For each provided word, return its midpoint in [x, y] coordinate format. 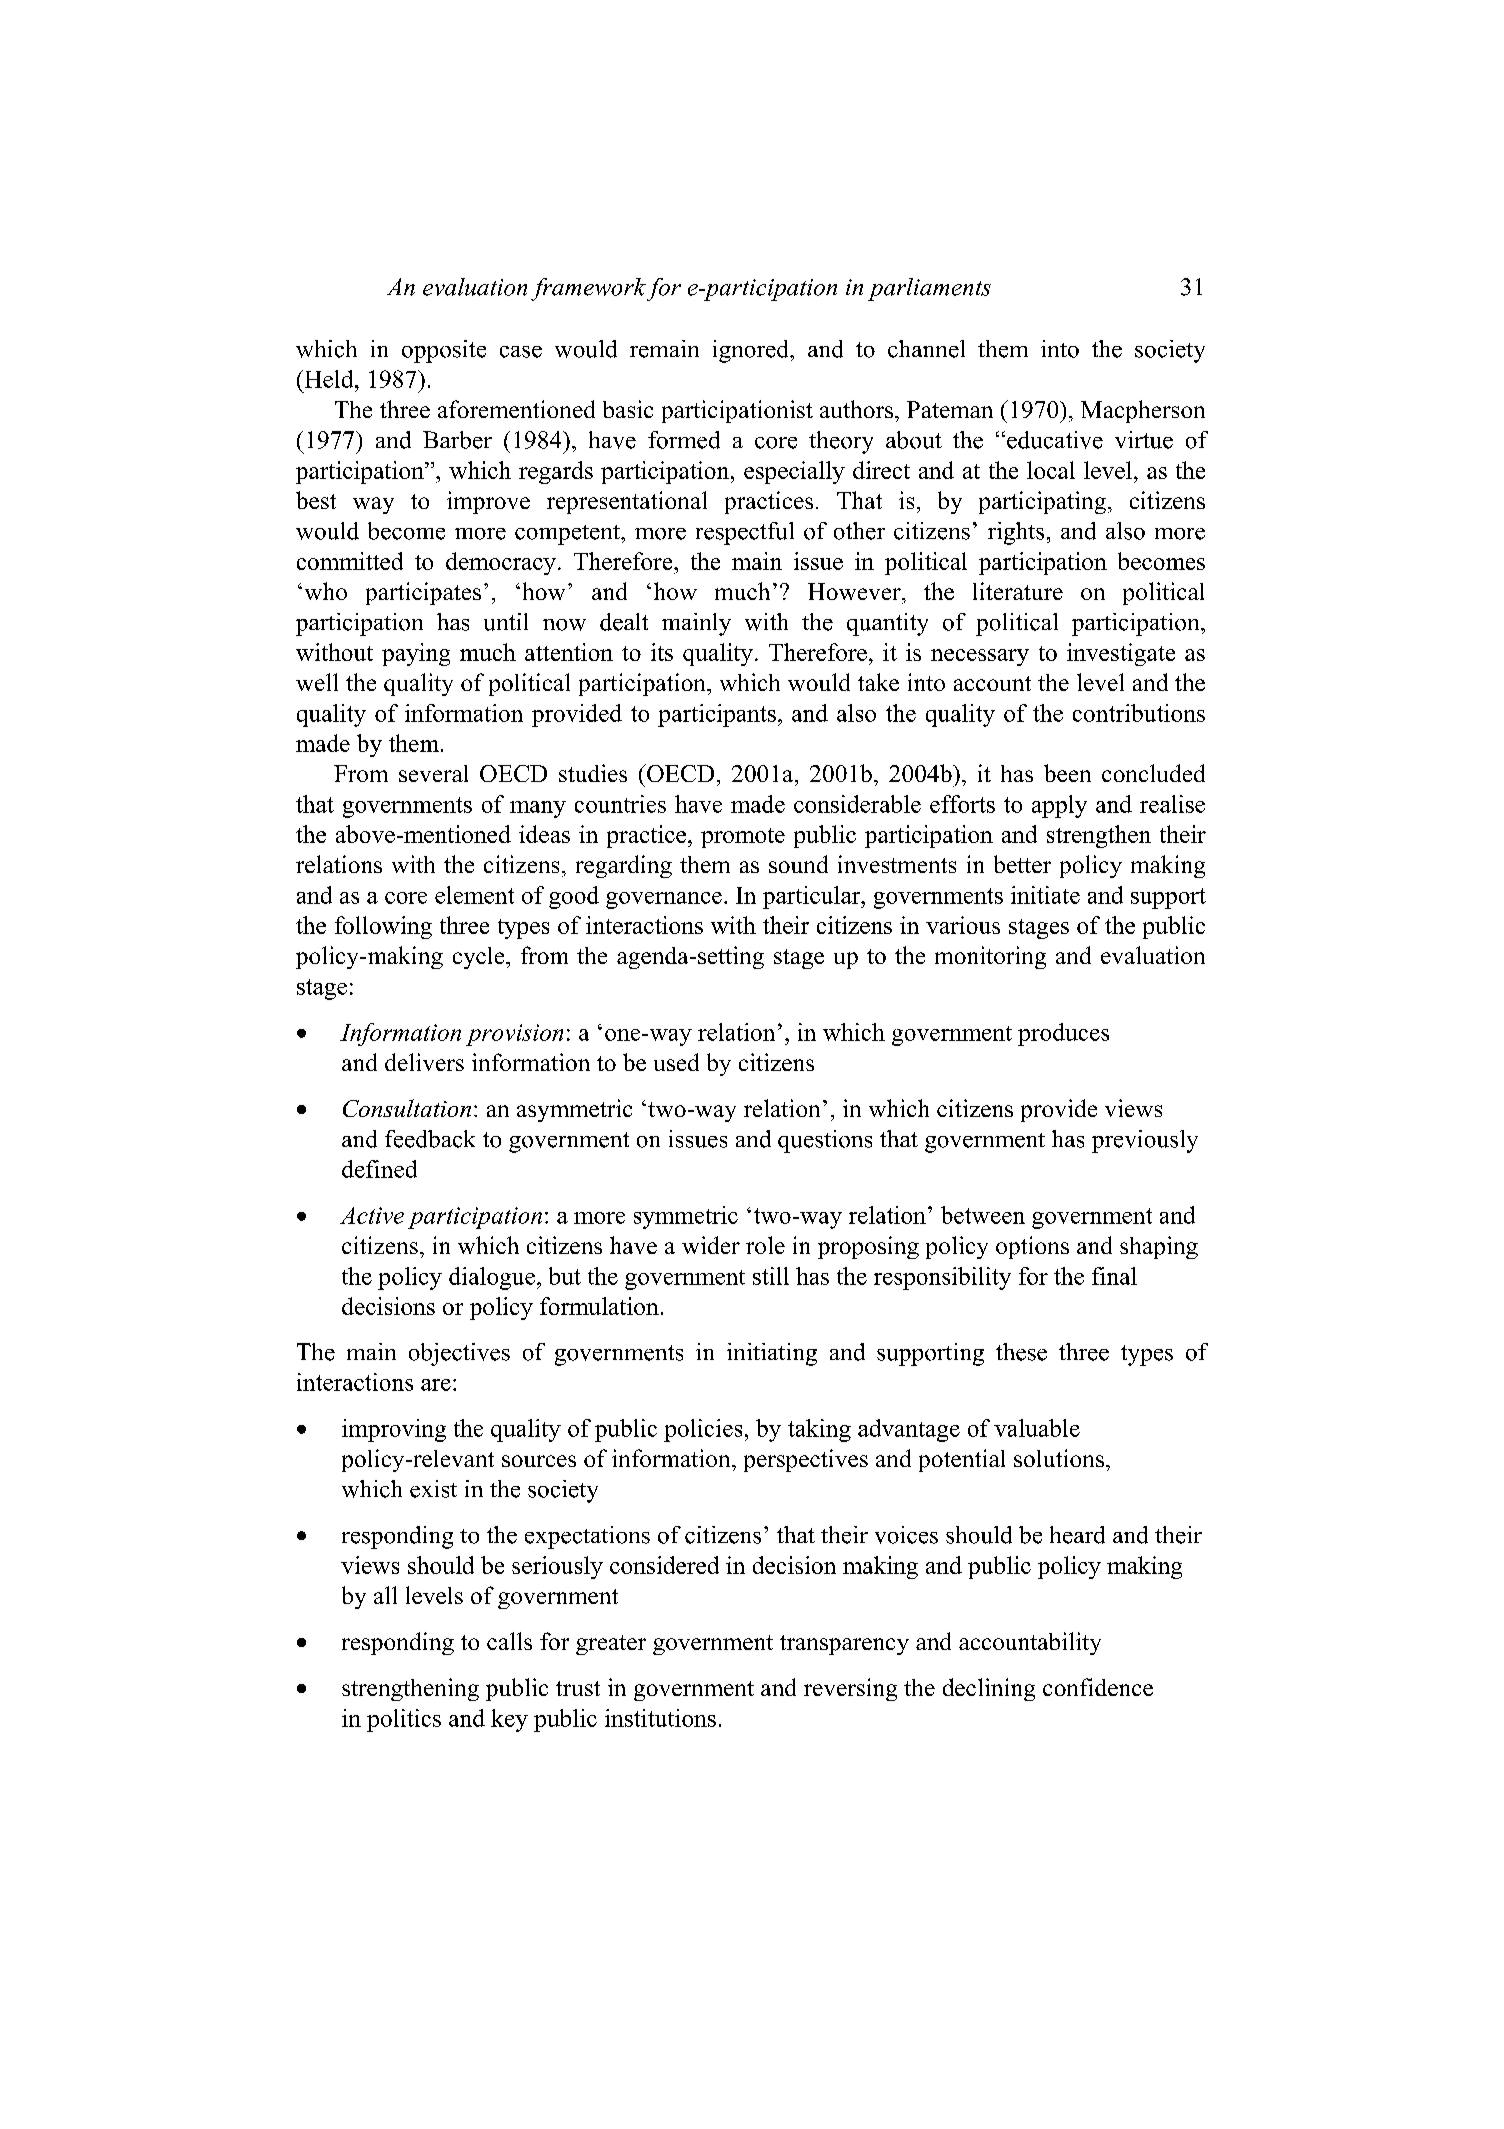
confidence [1098, 1687]
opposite [444, 351]
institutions [660, 1718]
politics [404, 1720]
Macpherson [1143, 411]
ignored [752, 351]
